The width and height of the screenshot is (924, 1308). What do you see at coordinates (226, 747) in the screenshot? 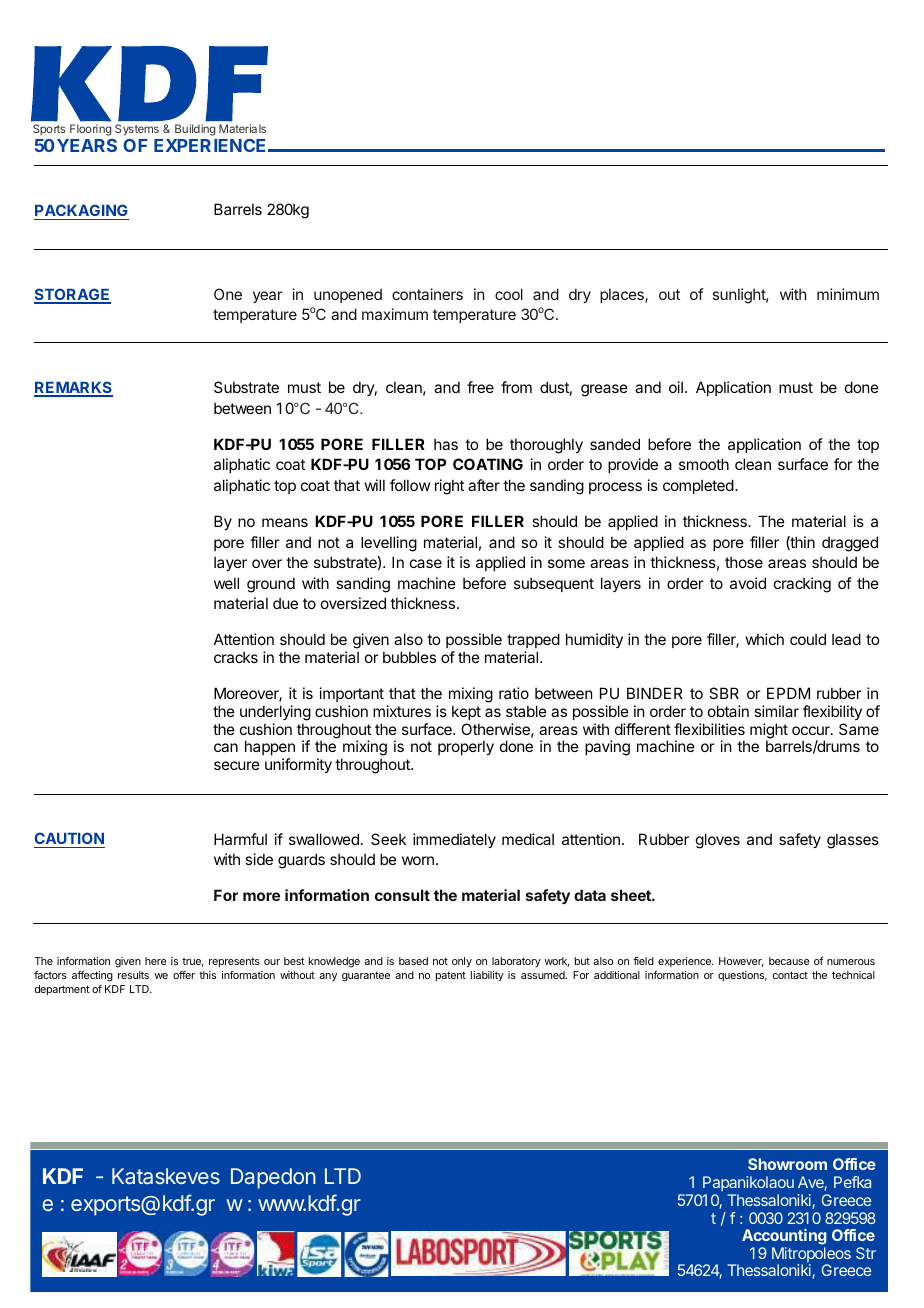
I see `can` at bounding box center [226, 747].
